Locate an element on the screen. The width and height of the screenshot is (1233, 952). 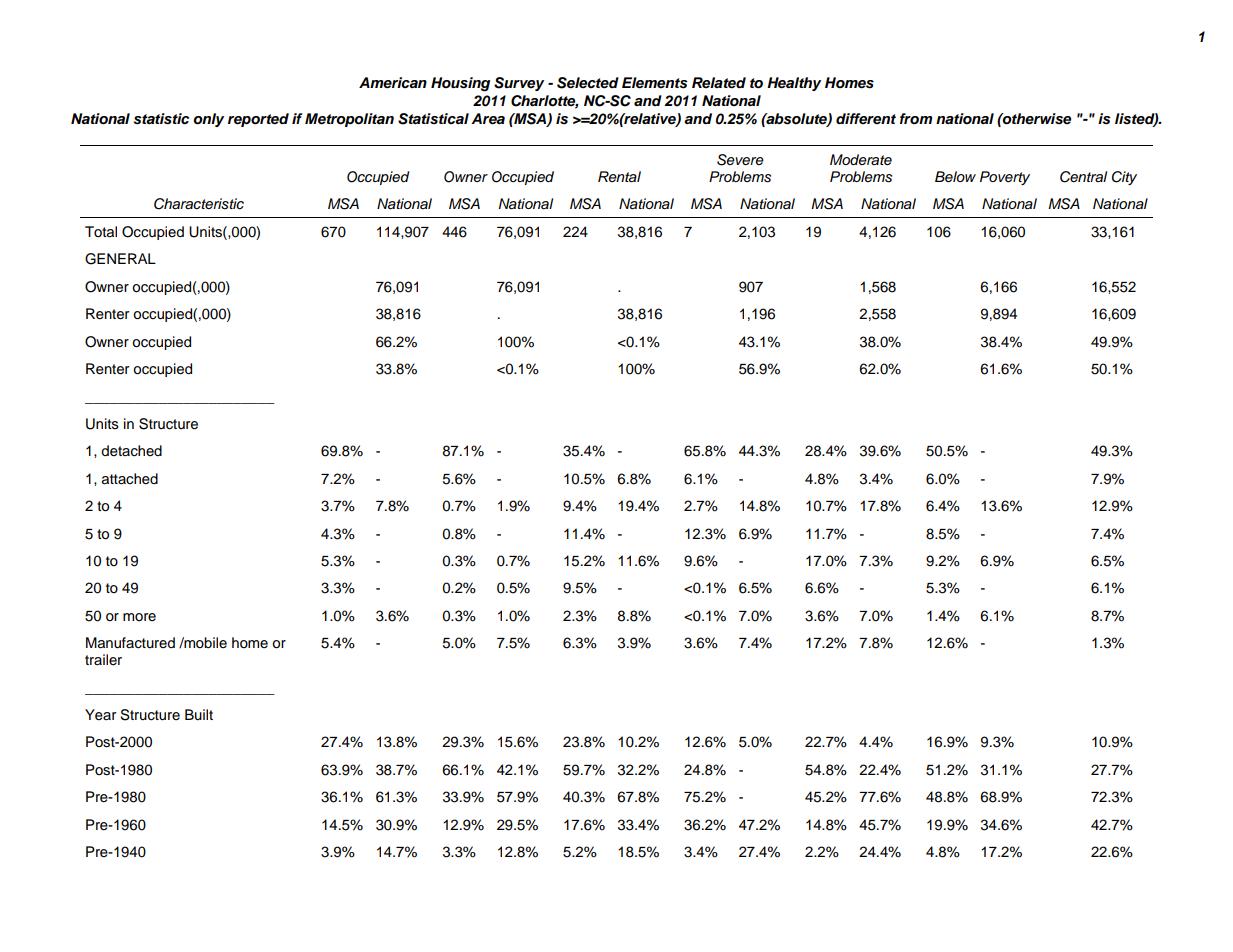
Rental is located at coordinates (619, 177).
